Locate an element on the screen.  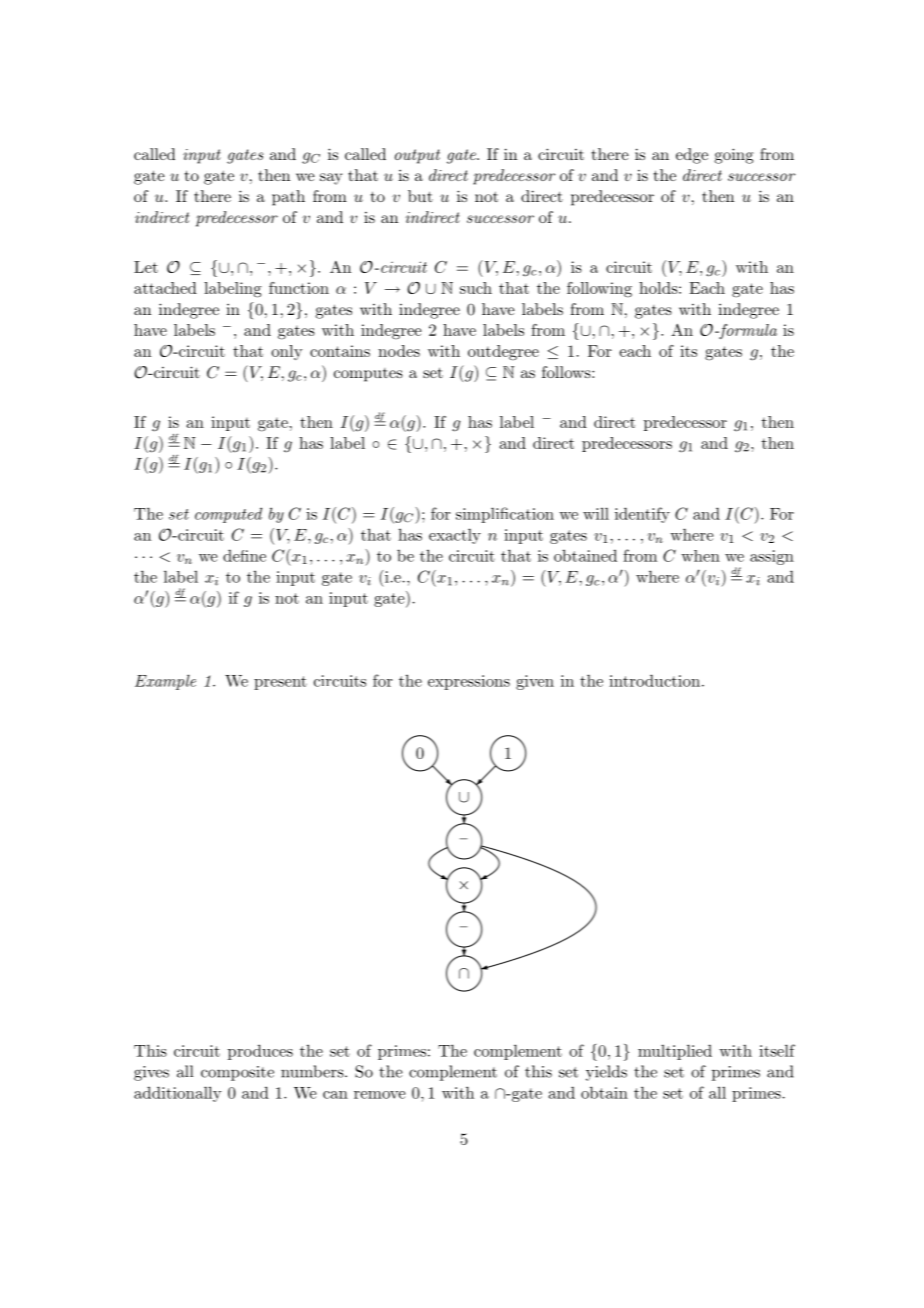
given is located at coordinates (535, 682).
